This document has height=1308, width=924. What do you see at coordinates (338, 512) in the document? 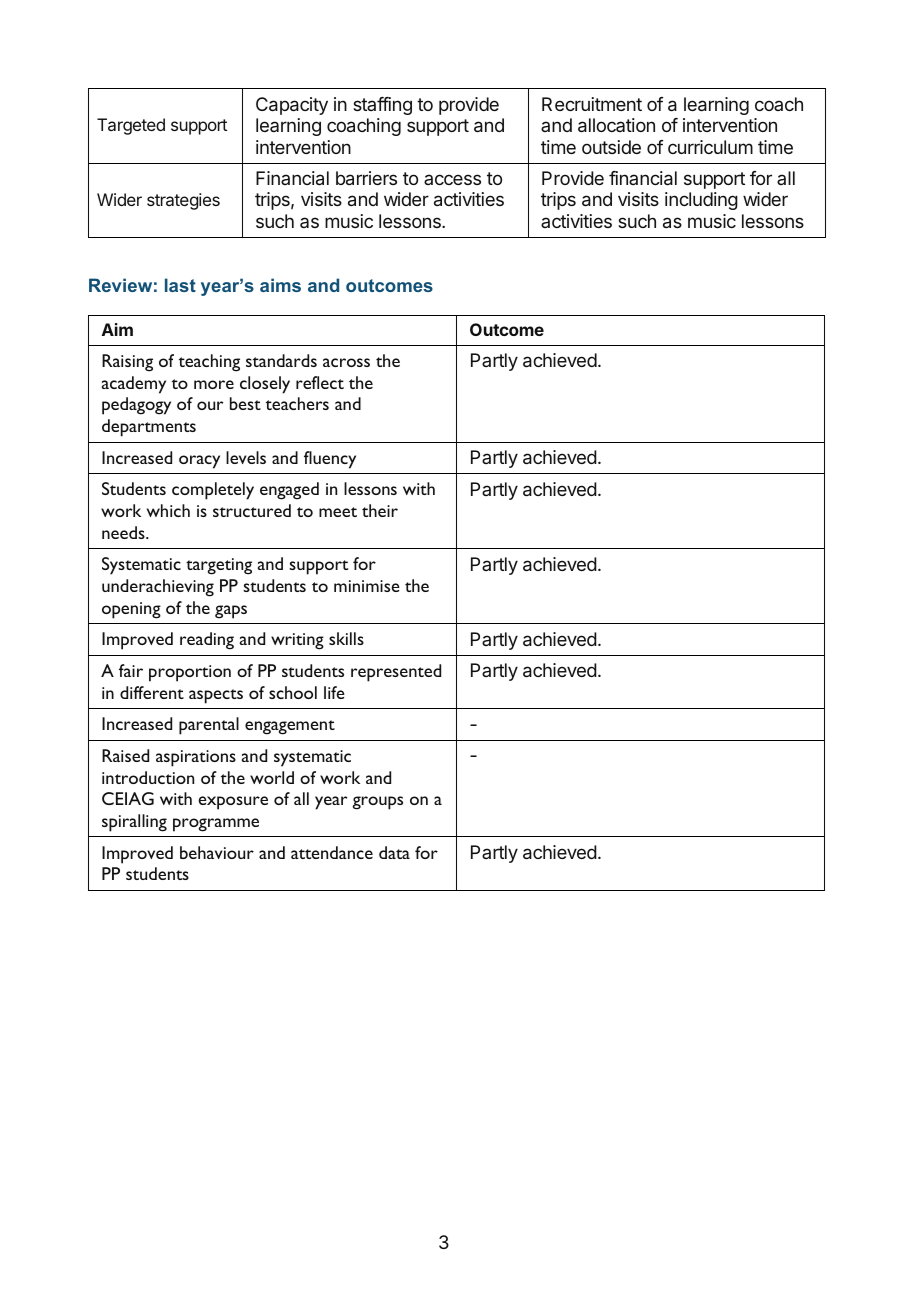
I see `meet` at bounding box center [338, 512].
